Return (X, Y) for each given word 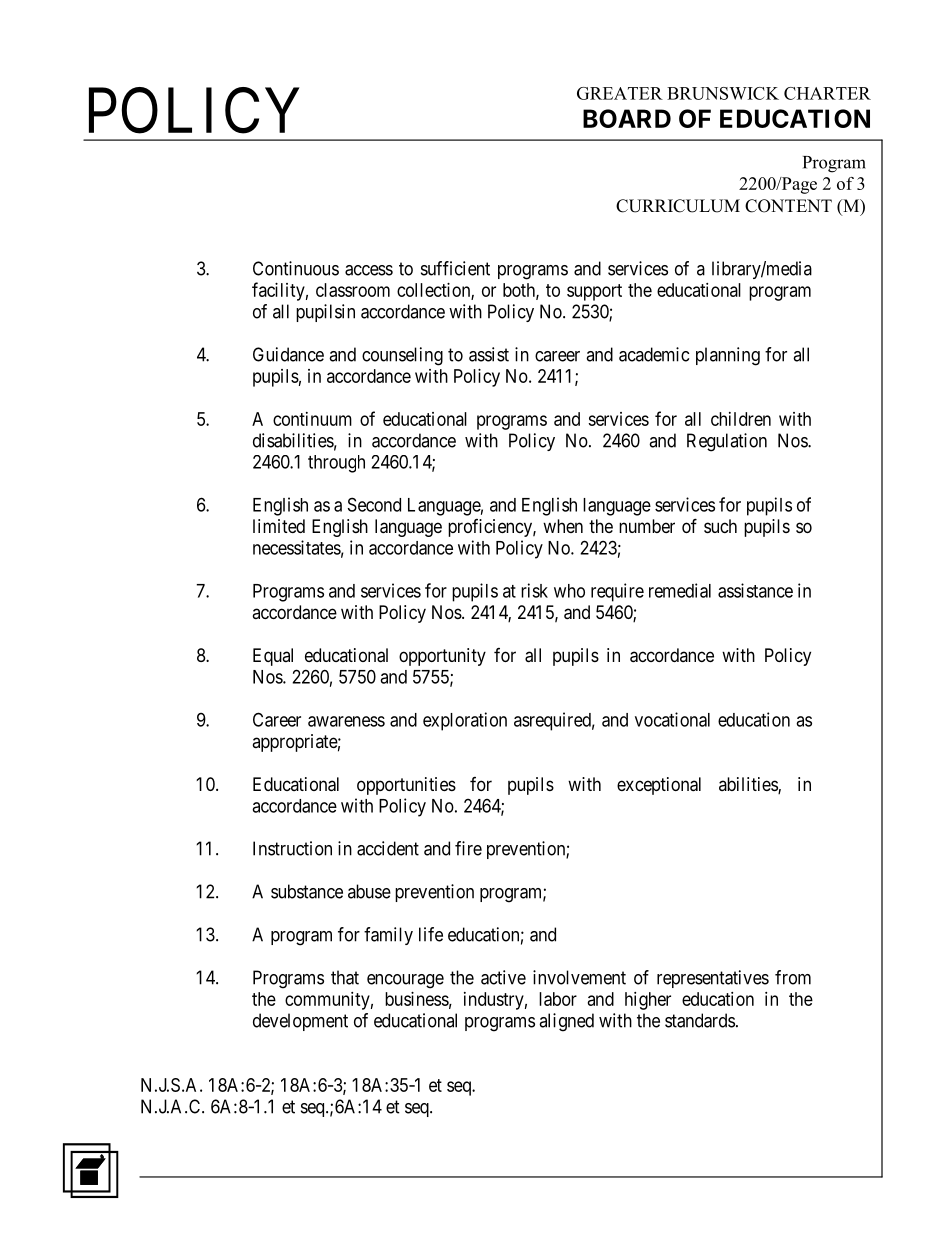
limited (279, 526)
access (369, 270)
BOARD (627, 118)
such (720, 526)
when (563, 526)
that (345, 977)
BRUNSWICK (723, 93)
